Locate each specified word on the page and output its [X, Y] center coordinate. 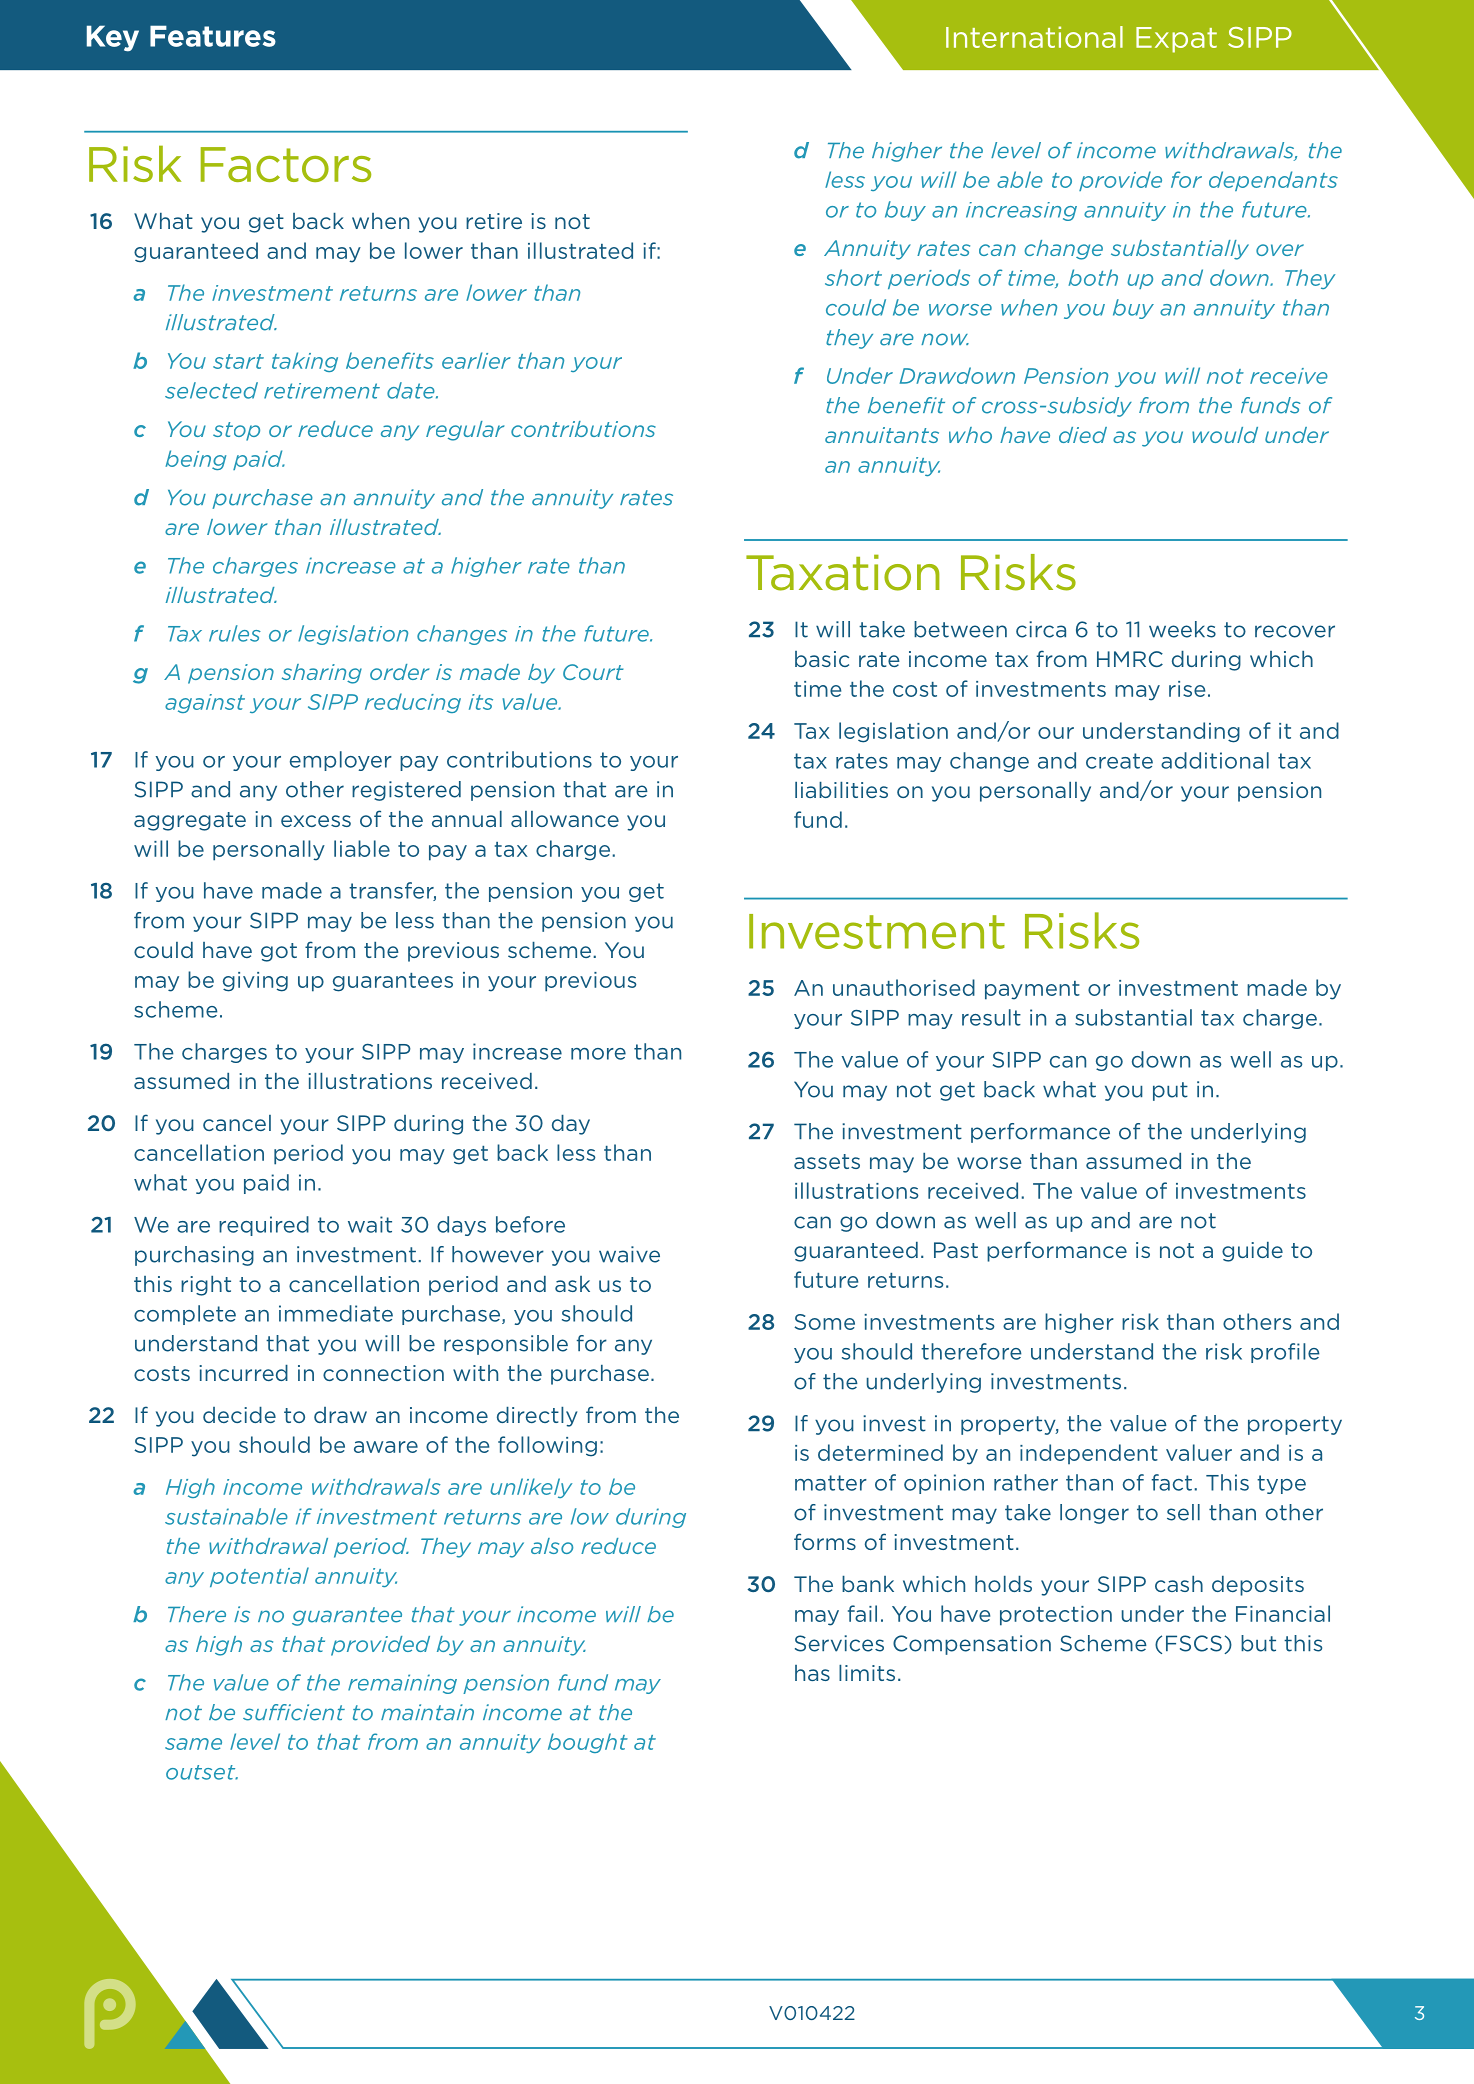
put [1170, 1091]
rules [235, 633]
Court [593, 672]
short [853, 277]
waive [629, 1254]
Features [213, 36]
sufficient [294, 1712]
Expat [1176, 40]
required [264, 1226]
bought [588, 1743]
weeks [1182, 629]
